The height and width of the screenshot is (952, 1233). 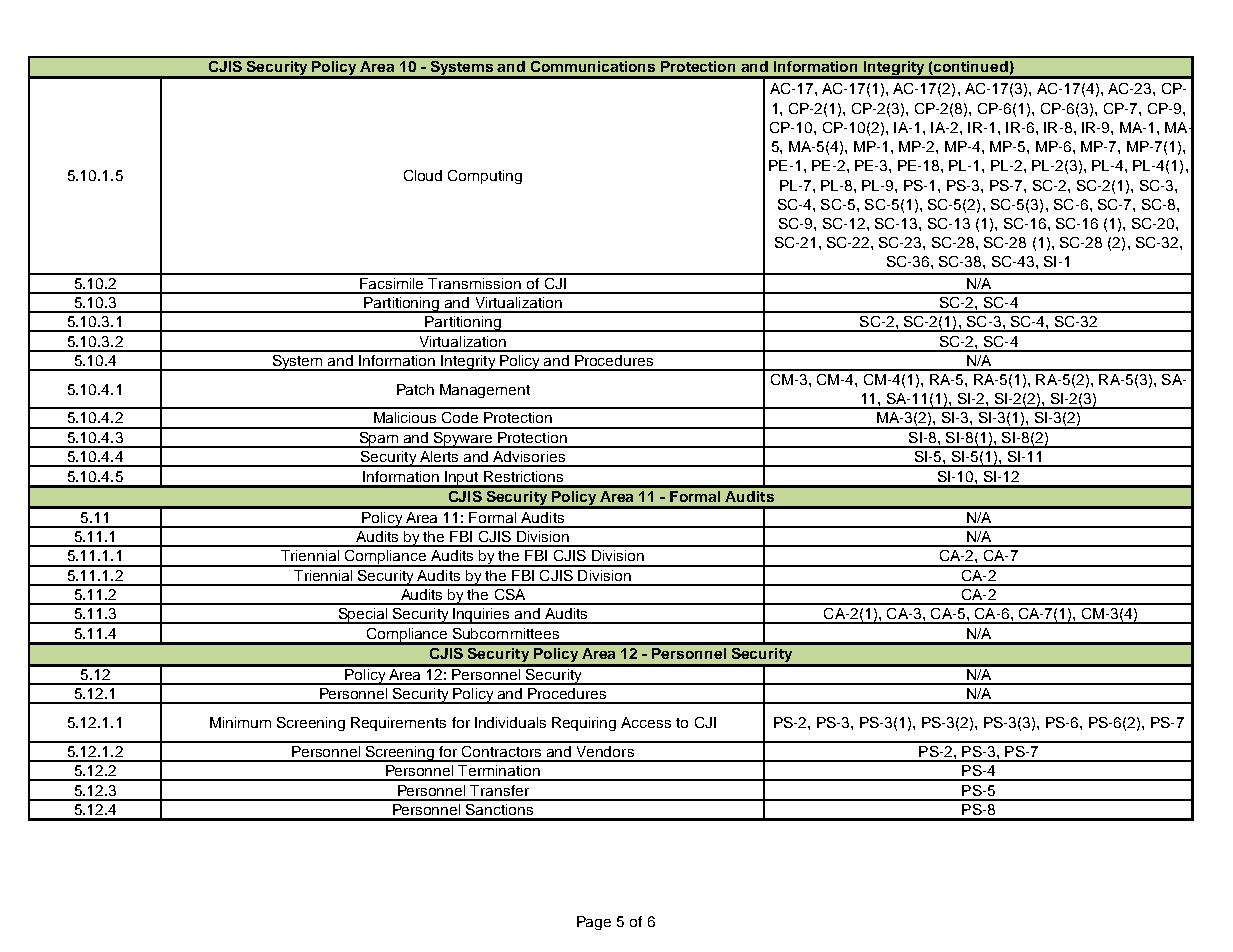 What do you see at coordinates (594, 923) in the screenshot?
I see `Page` at bounding box center [594, 923].
